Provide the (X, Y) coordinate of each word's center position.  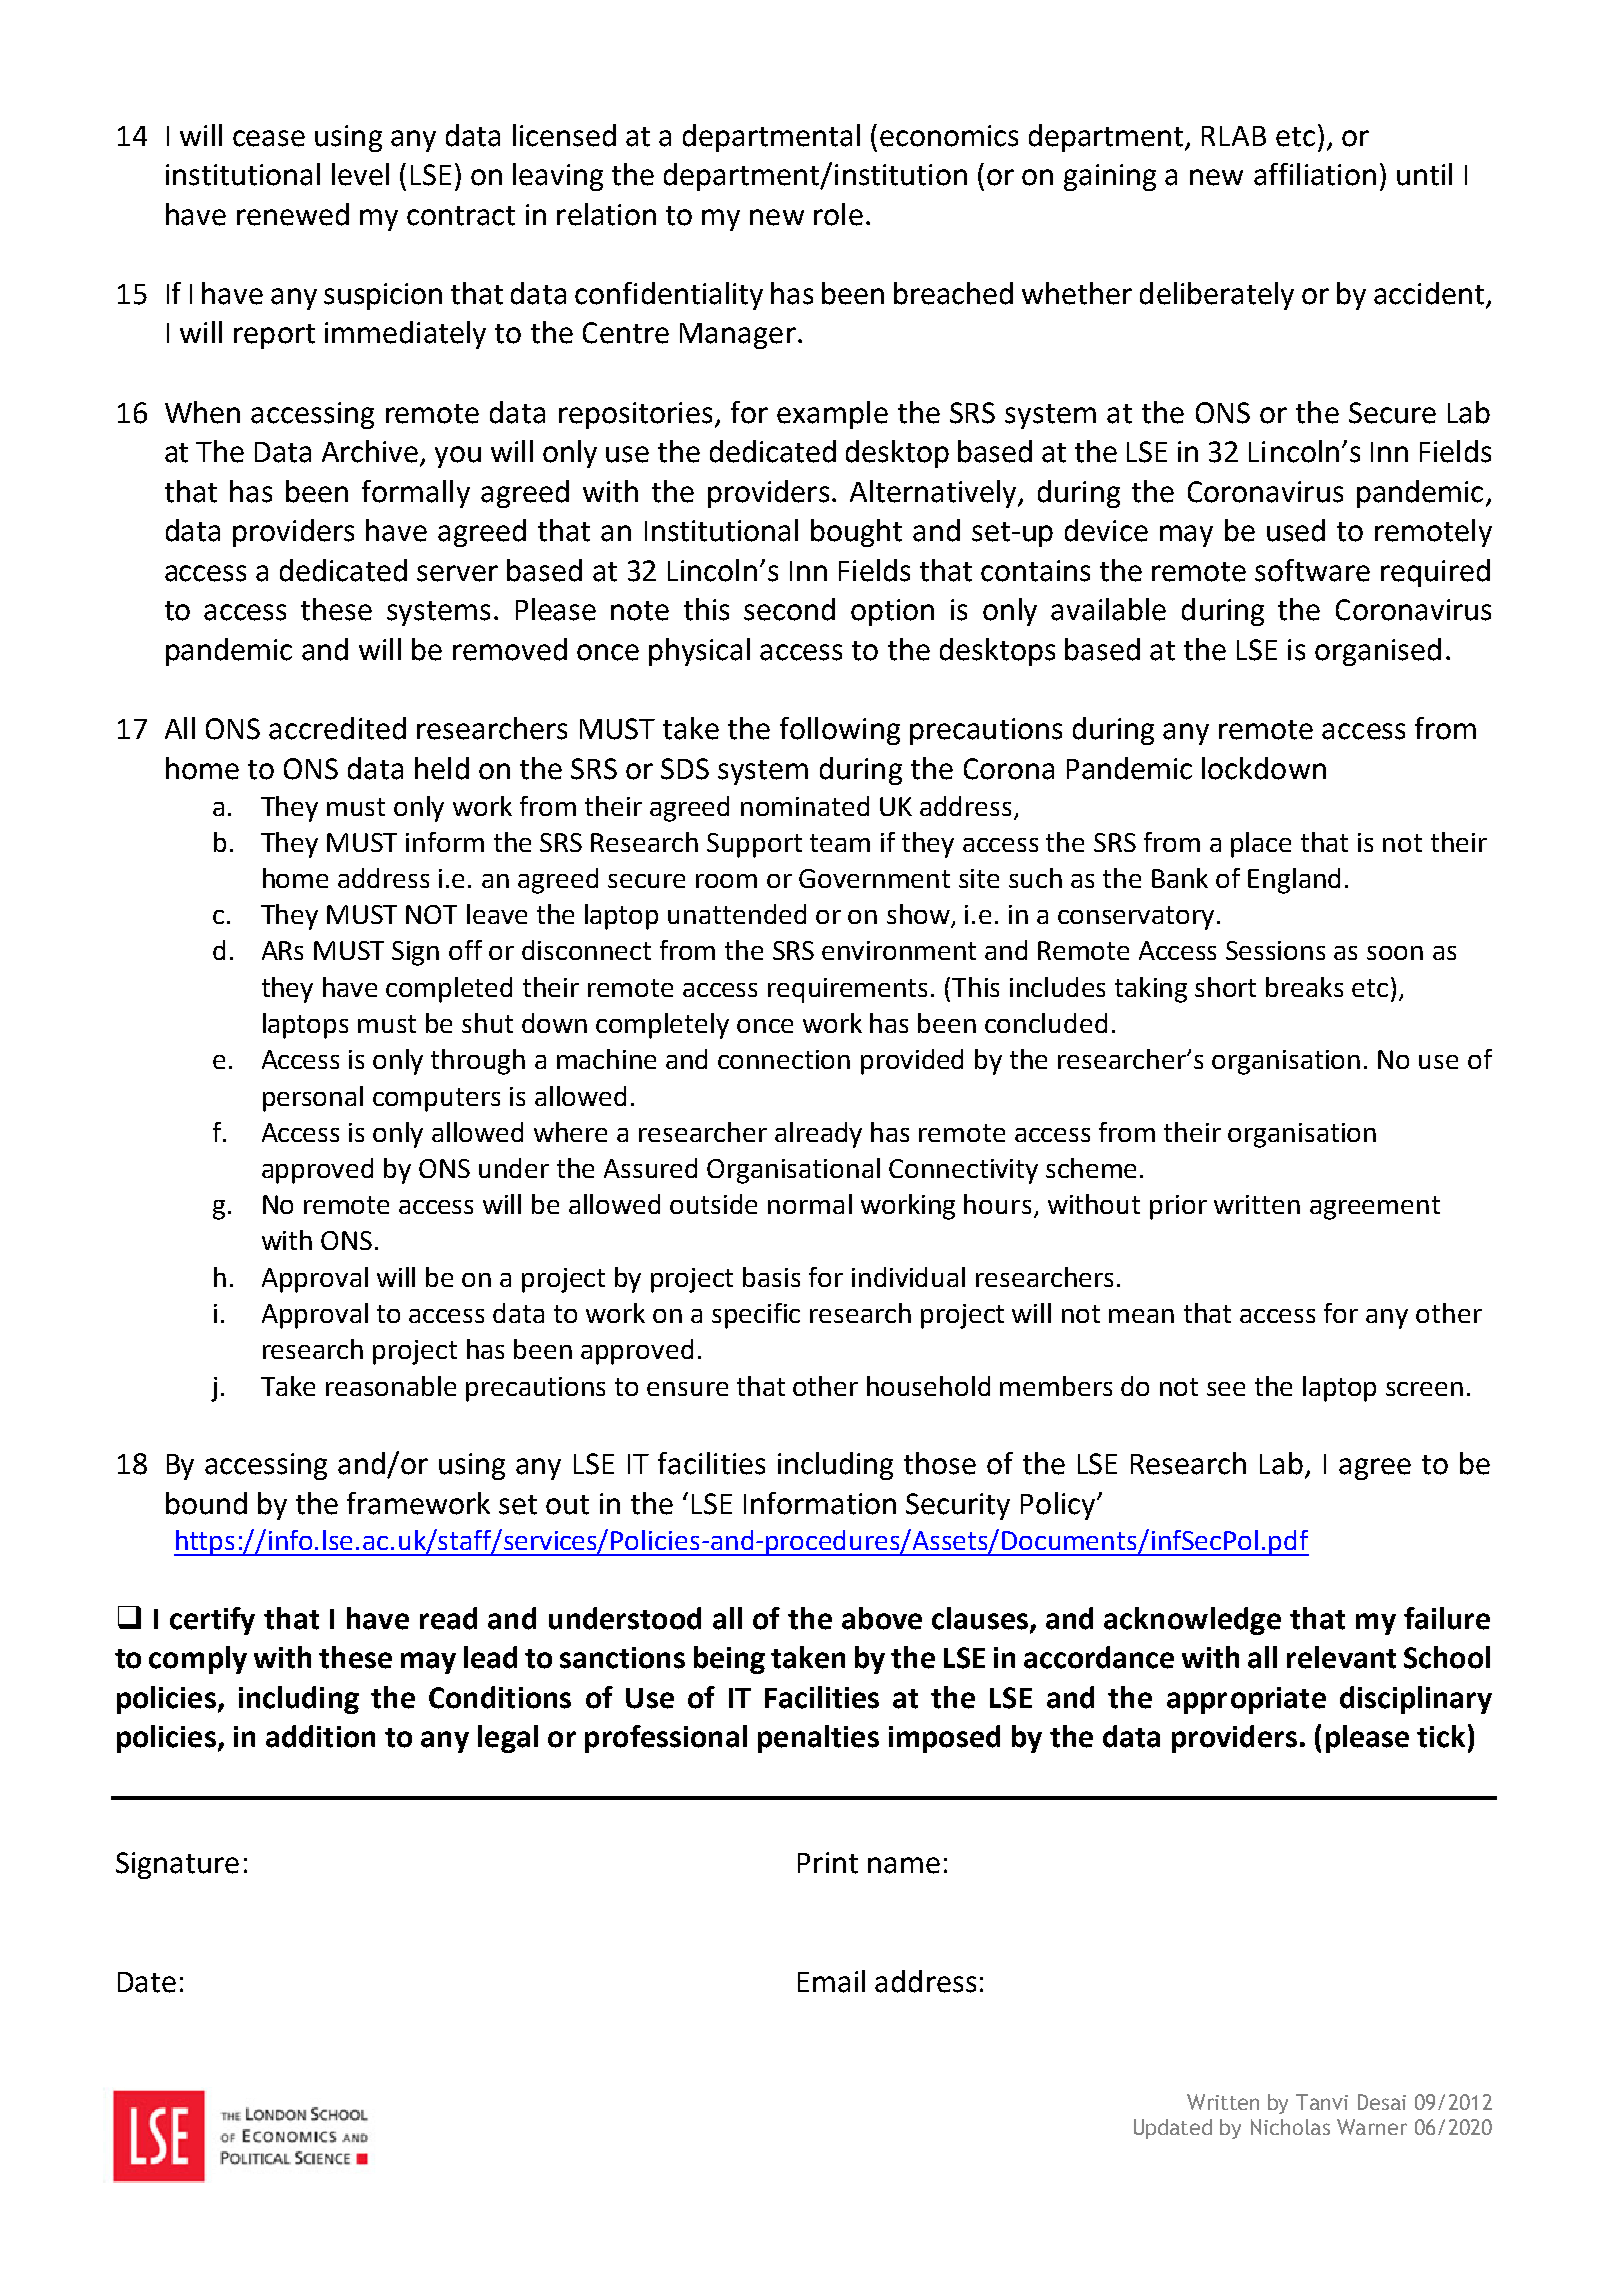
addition (320, 1736)
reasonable (391, 1386)
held (442, 768)
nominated (805, 806)
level (360, 174)
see (1226, 1389)
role (838, 214)
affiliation (1315, 174)
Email (831, 1981)
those (940, 1463)
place (1261, 845)
